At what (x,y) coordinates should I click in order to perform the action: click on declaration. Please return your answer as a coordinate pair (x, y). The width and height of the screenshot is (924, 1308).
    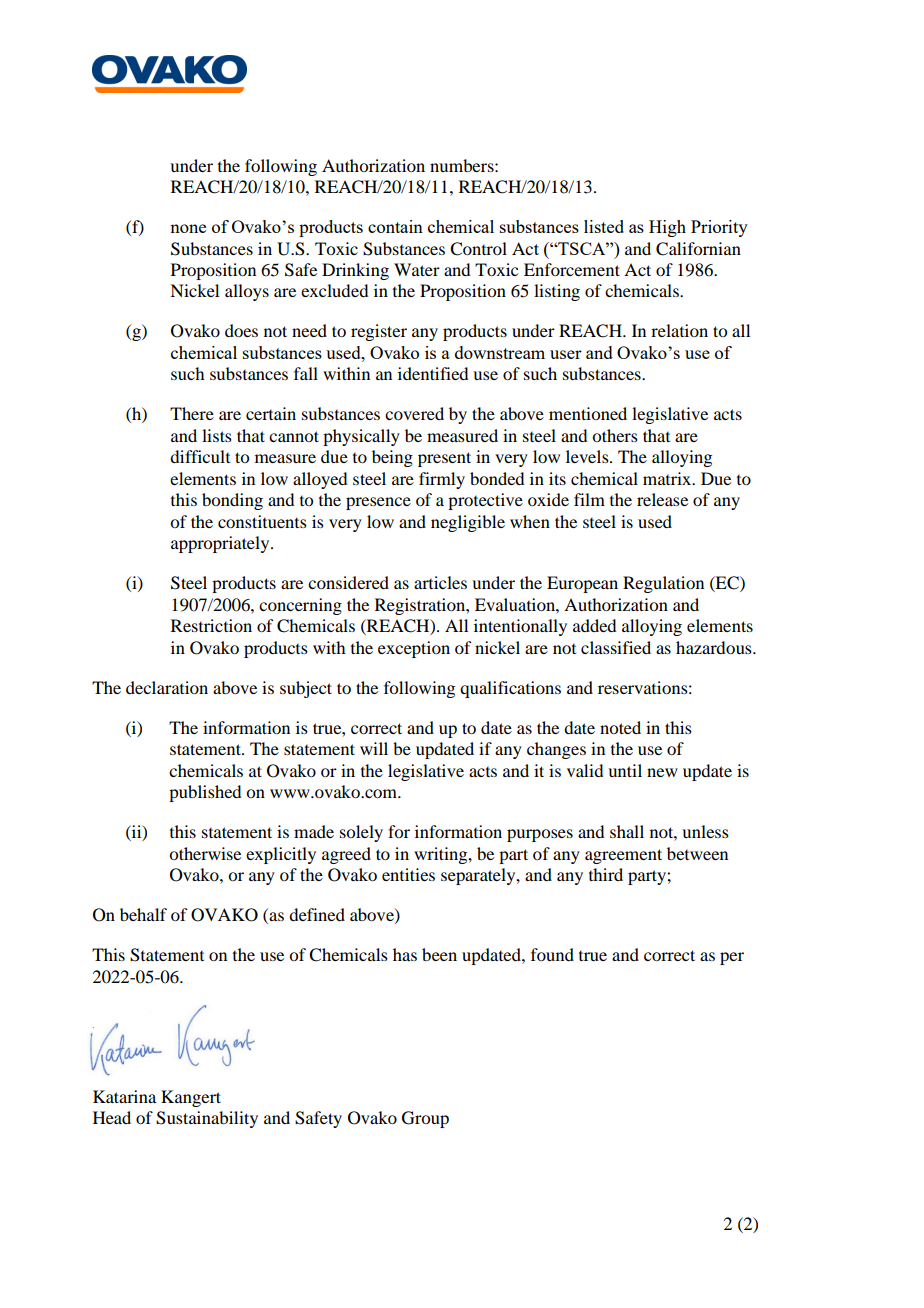
    Looking at the image, I should click on (167, 687).
